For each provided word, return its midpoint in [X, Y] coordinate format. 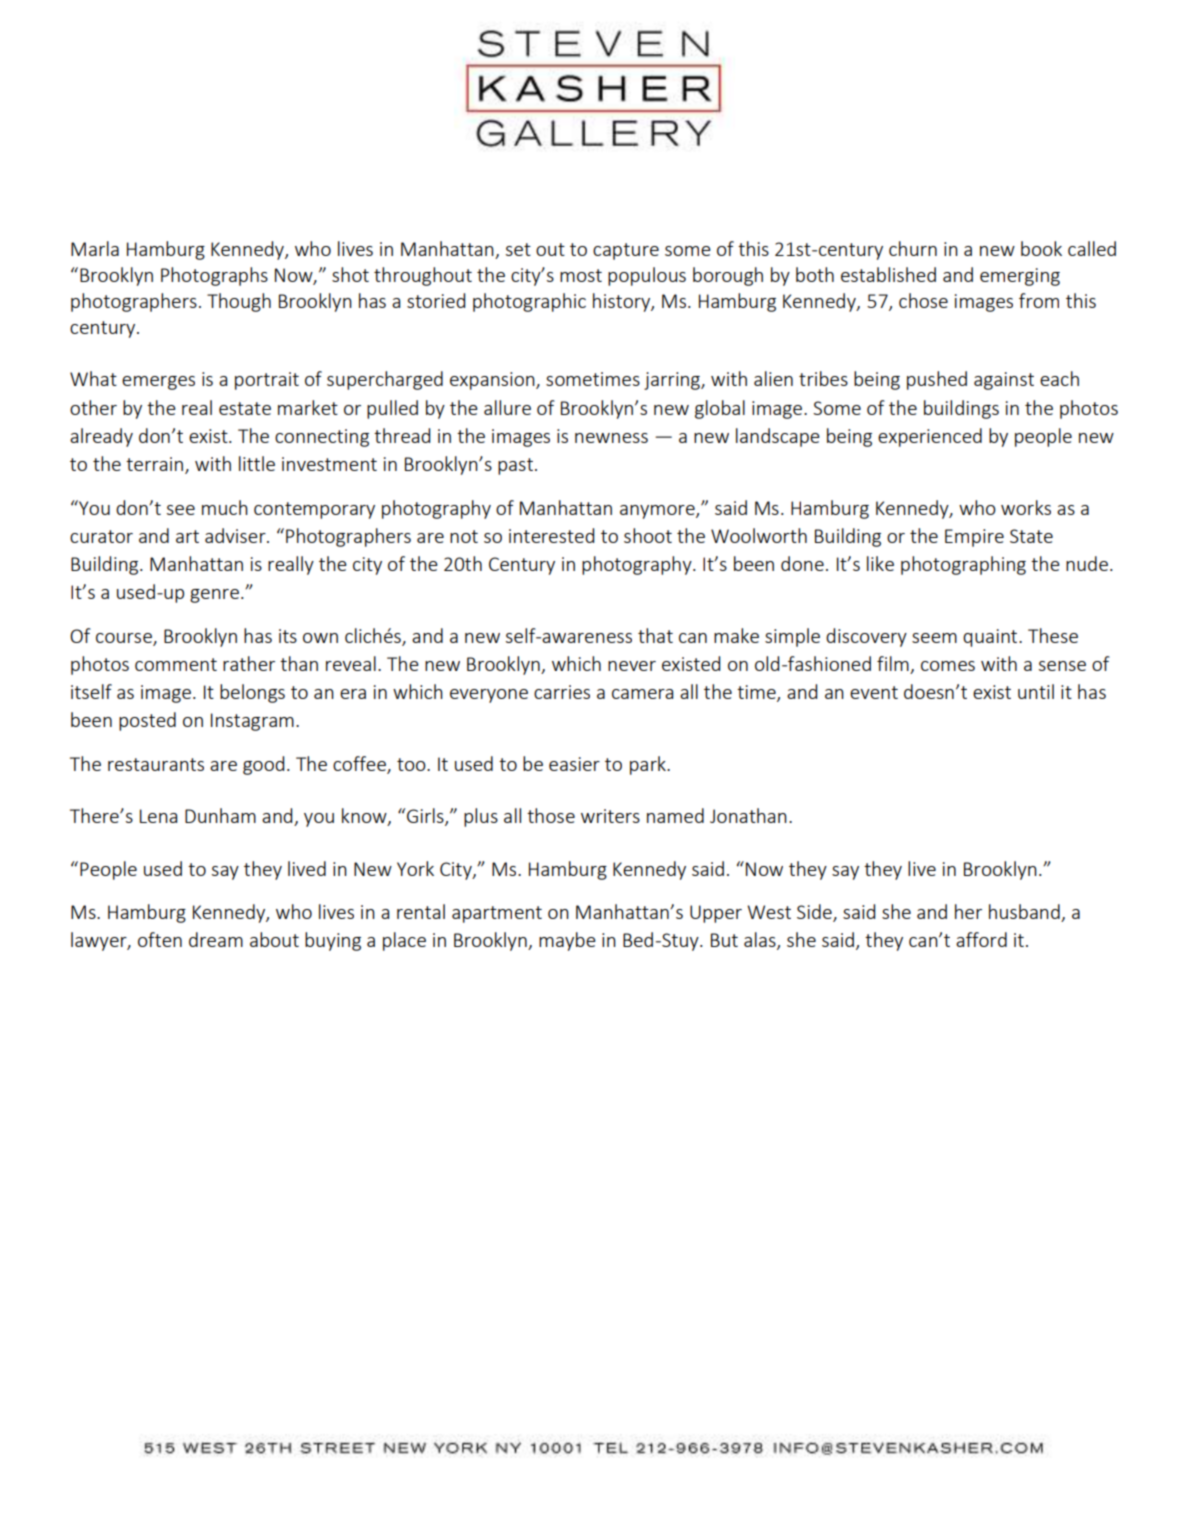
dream [216, 939]
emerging [1020, 277]
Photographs [214, 276]
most [581, 275]
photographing [963, 565]
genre [214, 596]
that [655, 635]
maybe [567, 941]
